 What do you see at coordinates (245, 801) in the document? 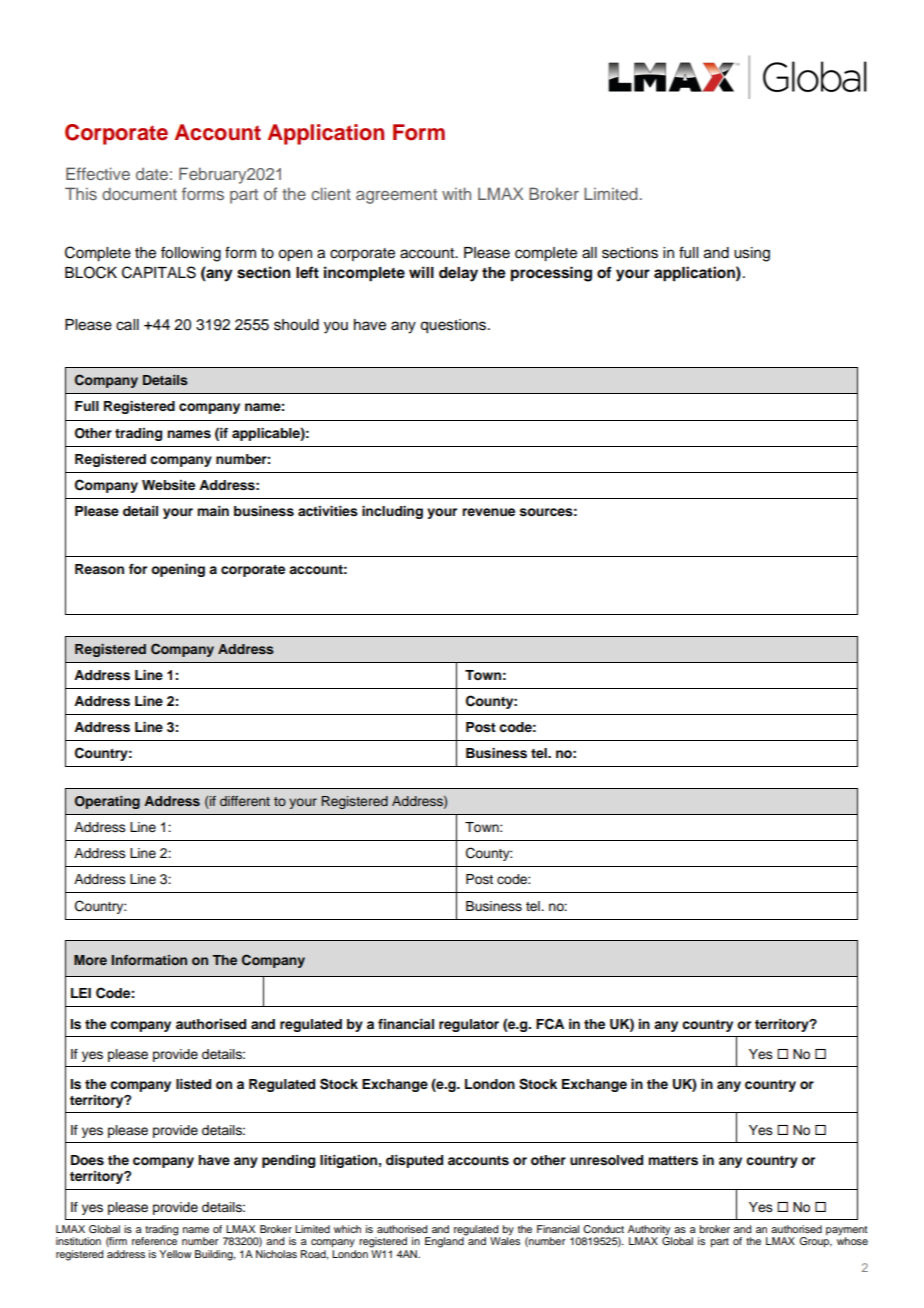
I see `different` at bounding box center [245, 801].
